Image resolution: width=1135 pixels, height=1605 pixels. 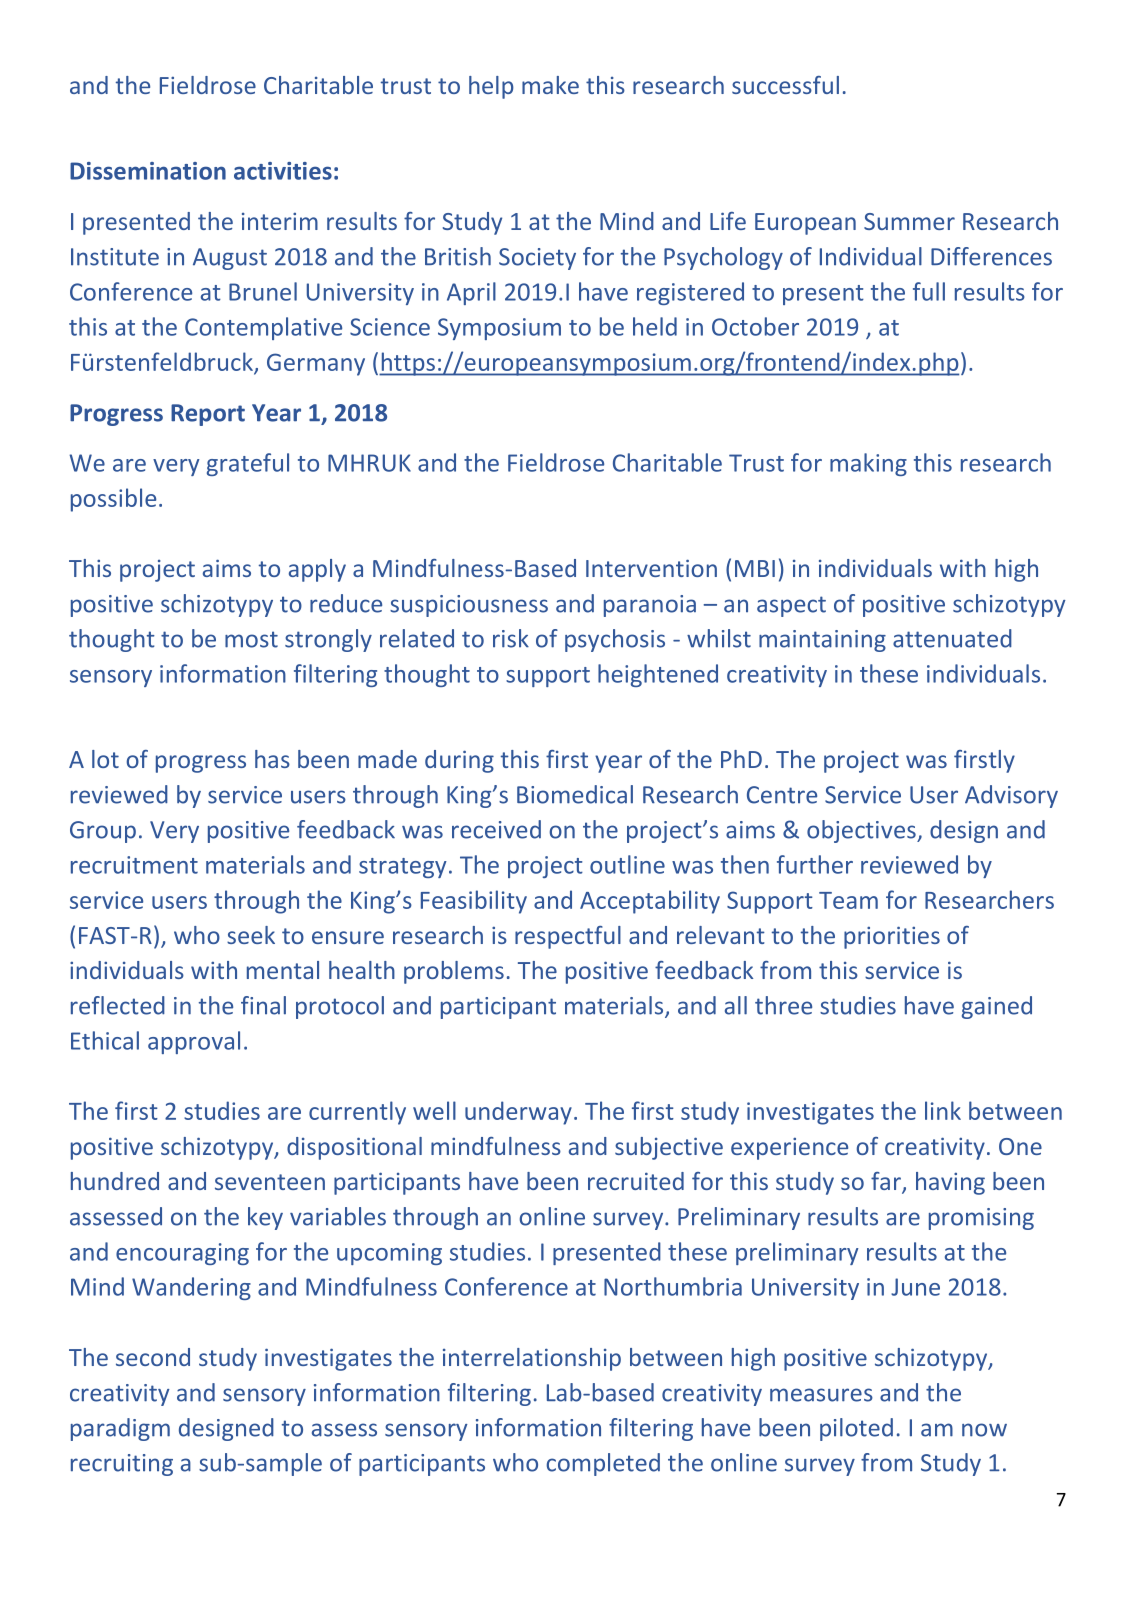 What do you see at coordinates (909, 221) in the image?
I see `Summer` at bounding box center [909, 221].
